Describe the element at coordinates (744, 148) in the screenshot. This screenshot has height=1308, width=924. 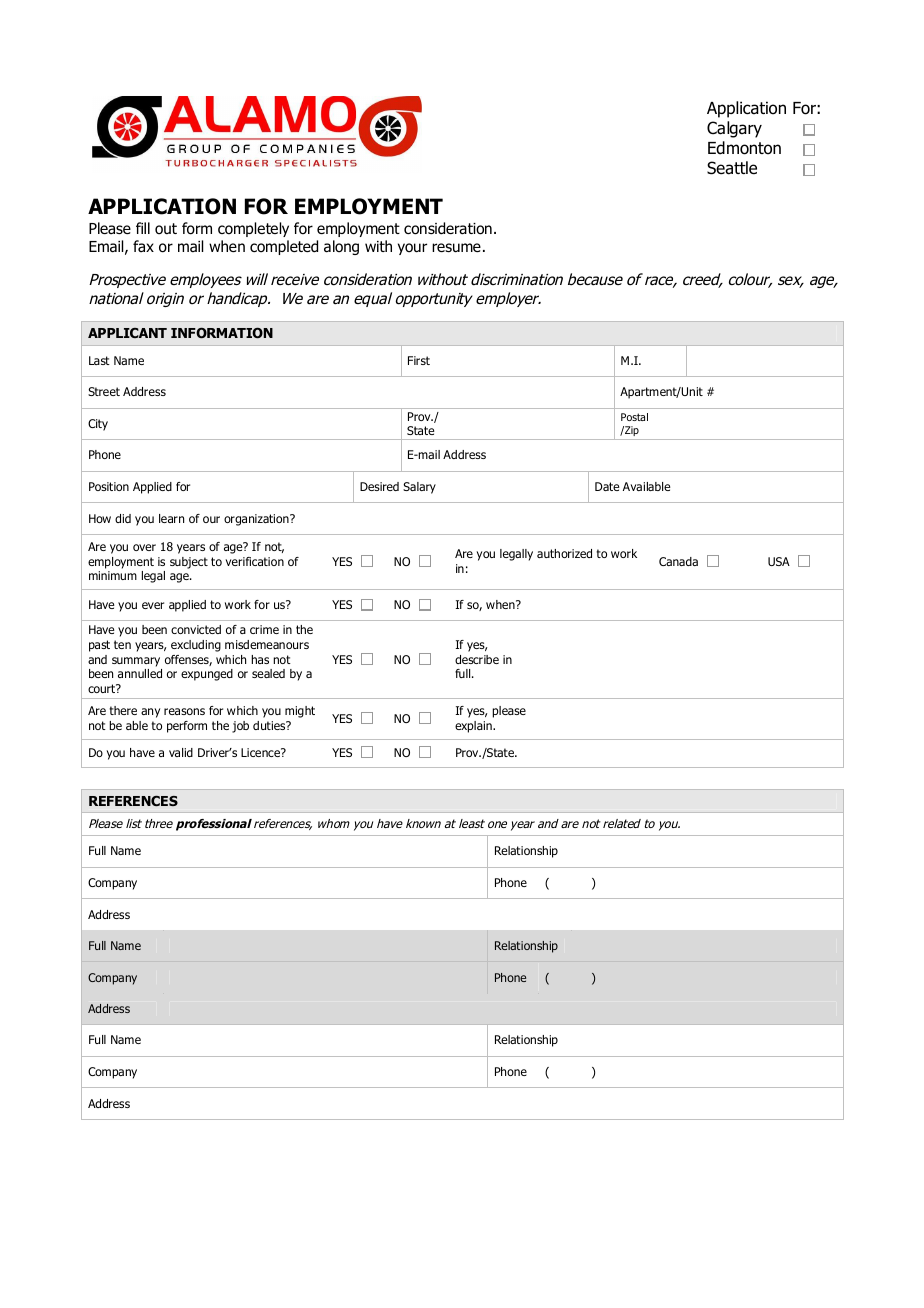
I see `Edmonton` at that location.
